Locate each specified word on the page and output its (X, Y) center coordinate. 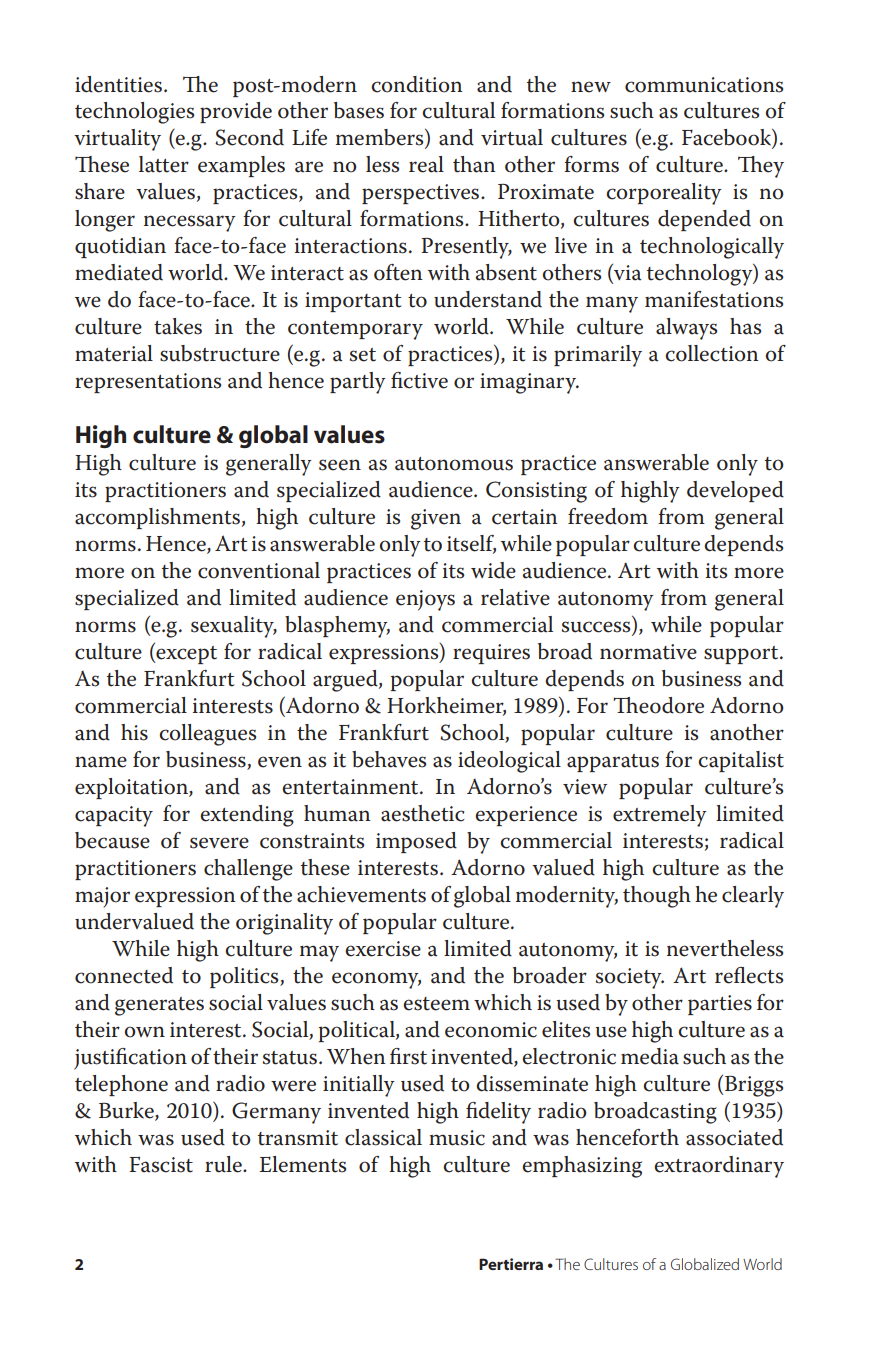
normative (648, 652)
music (457, 1138)
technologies (134, 113)
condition (417, 84)
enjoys (425, 600)
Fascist (161, 1164)
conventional (259, 570)
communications (704, 85)
